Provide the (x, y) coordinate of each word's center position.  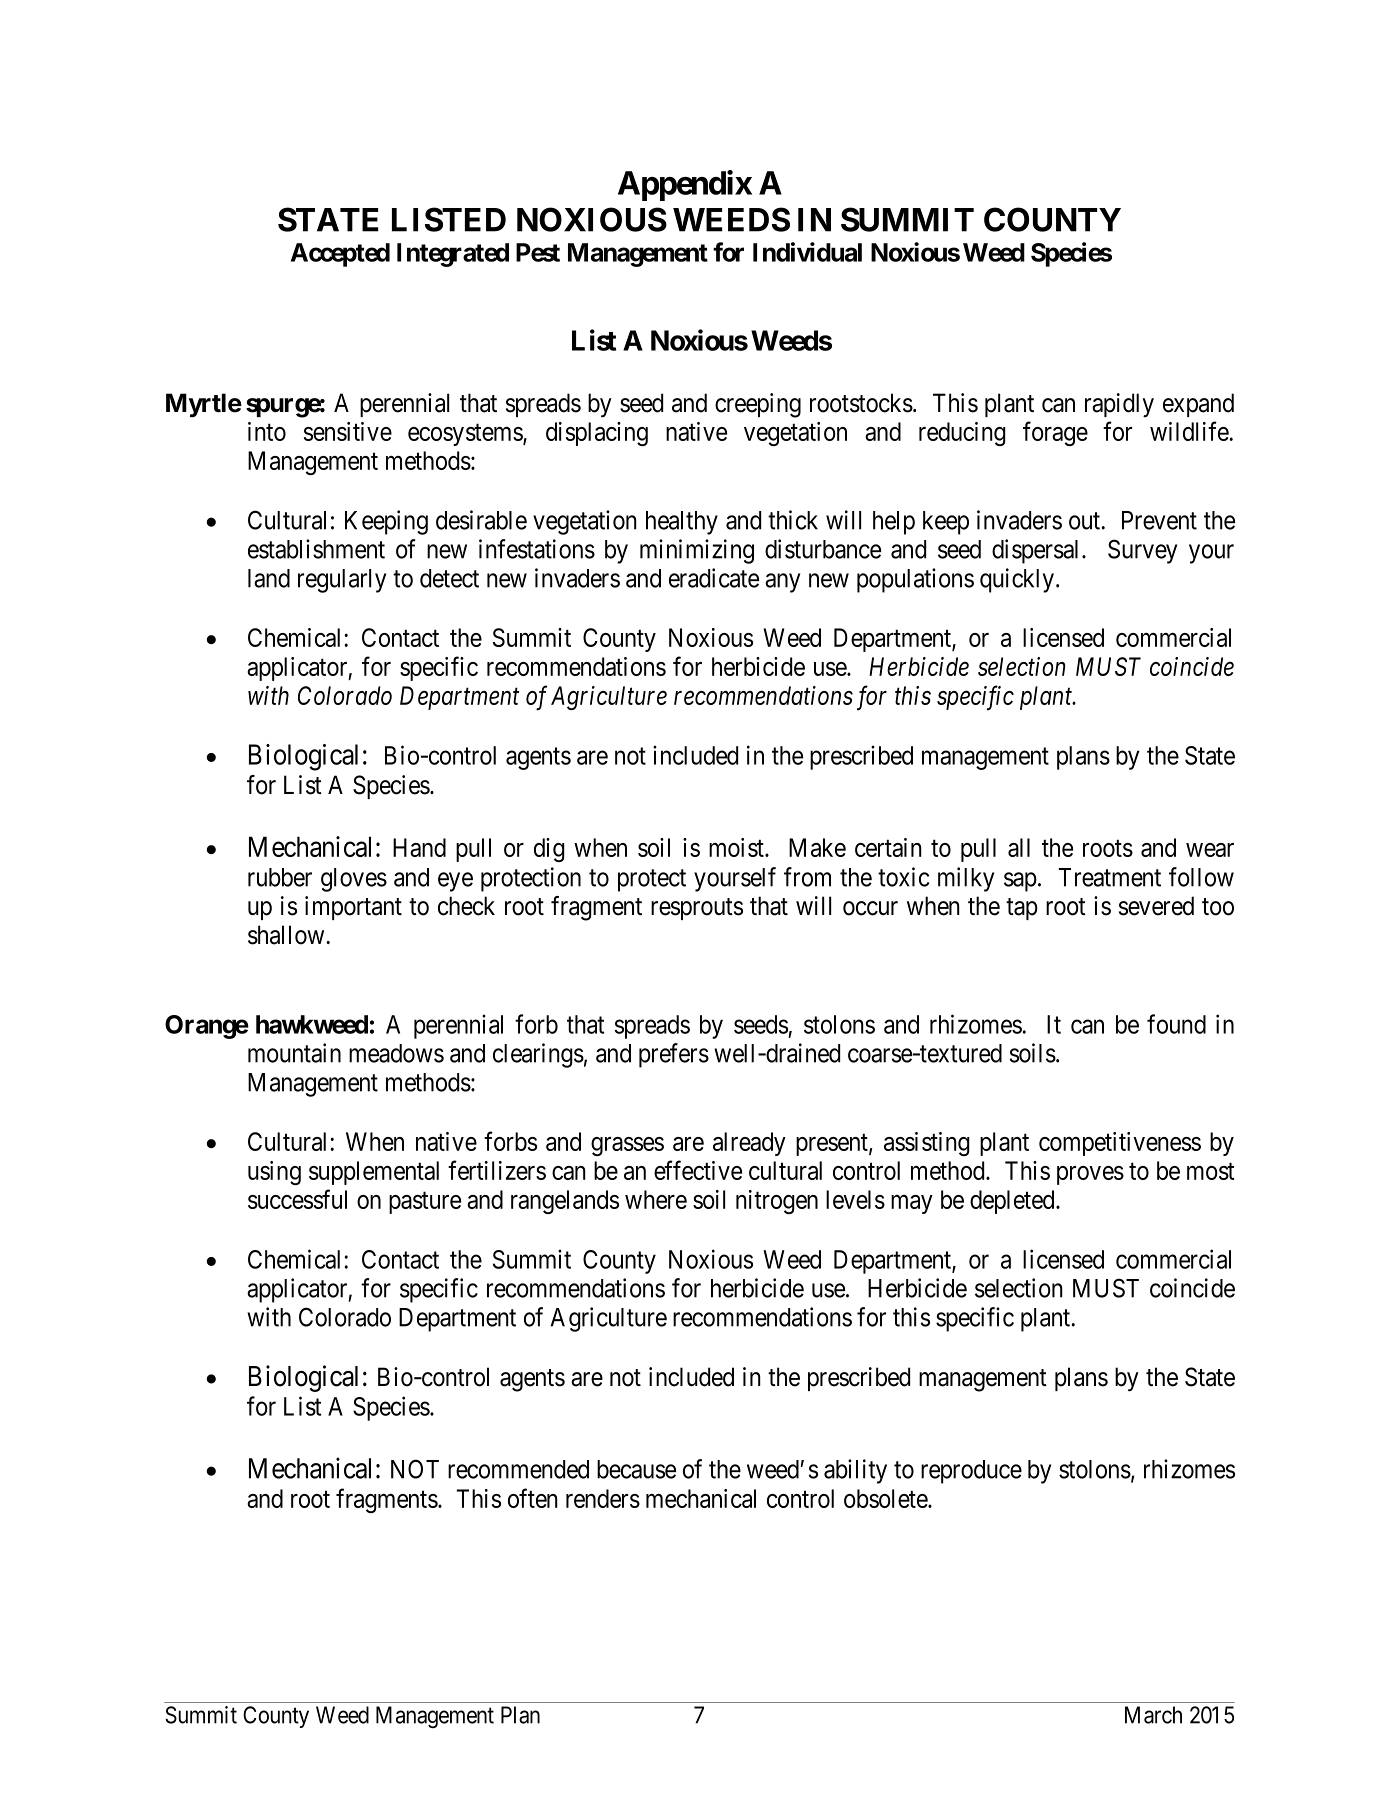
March (1153, 1715)
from (807, 877)
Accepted (340, 255)
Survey (1142, 551)
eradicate (714, 578)
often (533, 1498)
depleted (1013, 1202)
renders (603, 1498)
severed (1156, 906)
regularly (342, 581)
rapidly (1119, 405)
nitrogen (777, 1202)
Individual (807, 252)
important (353, 908)
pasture (425, 1203)
